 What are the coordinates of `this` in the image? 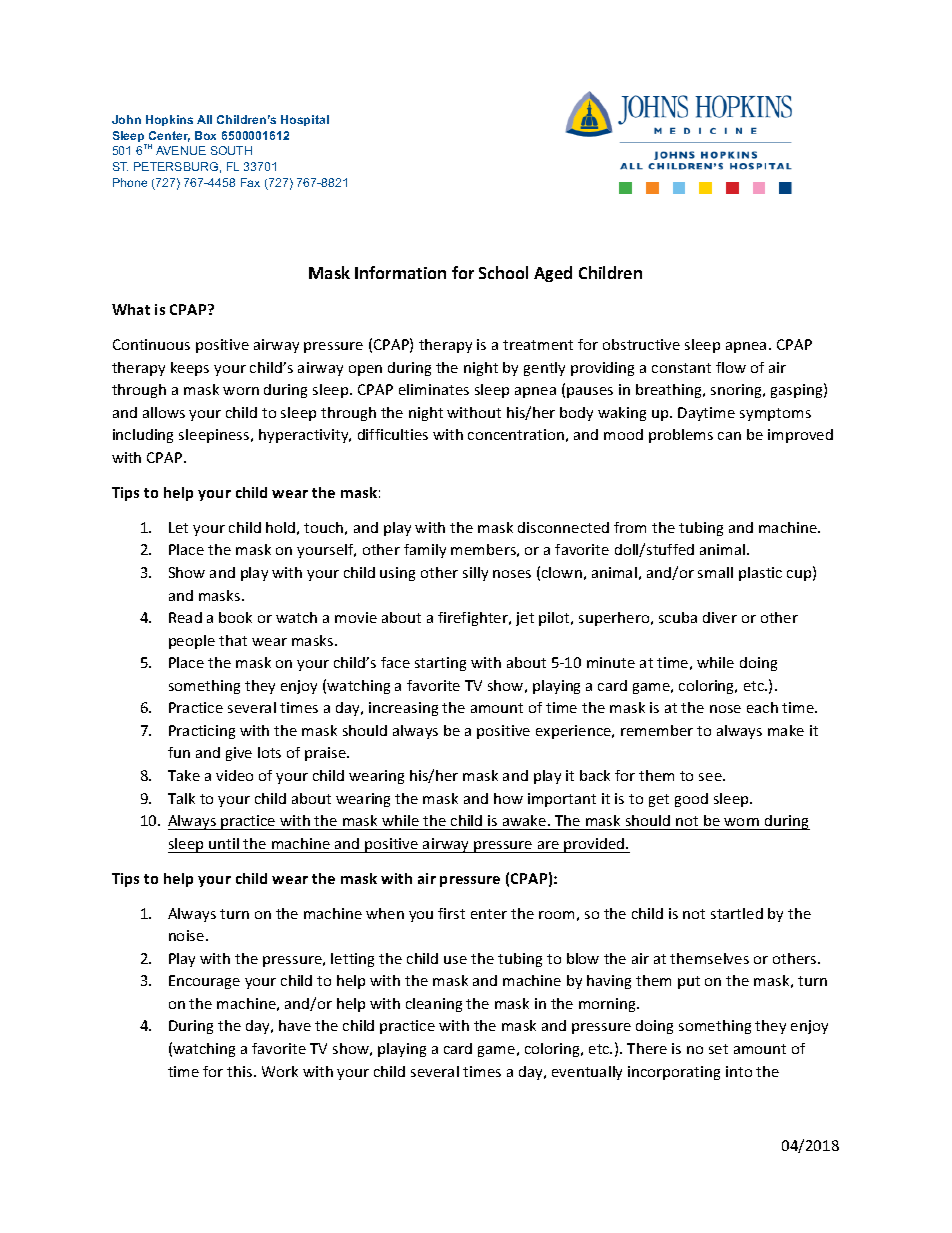 It's located at (241, 1071).
